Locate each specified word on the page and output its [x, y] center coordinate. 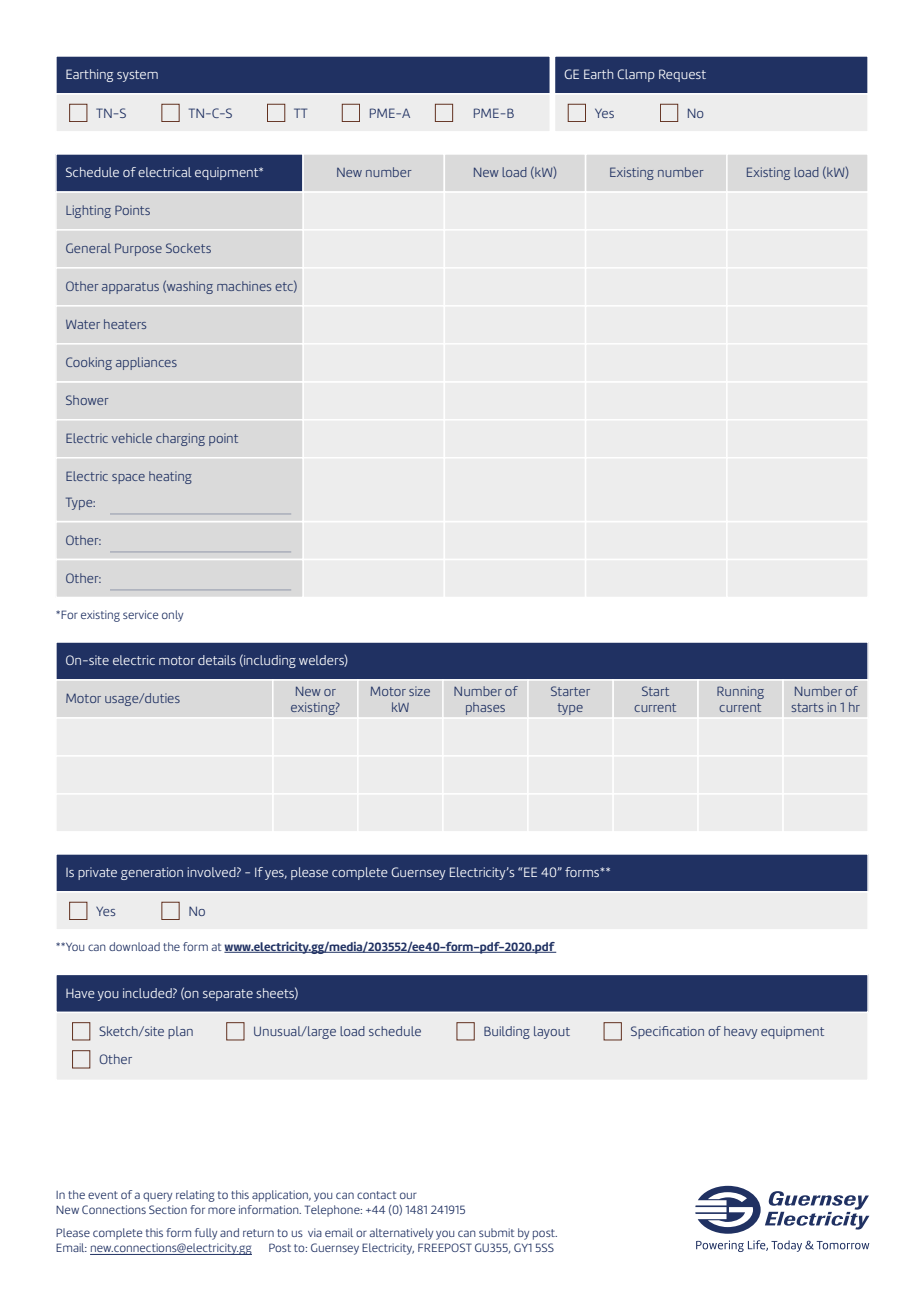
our [408, 1195]
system [137, 76]
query [157, 1197]
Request [682, 75]
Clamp [636, 75]
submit [496, 1232]
